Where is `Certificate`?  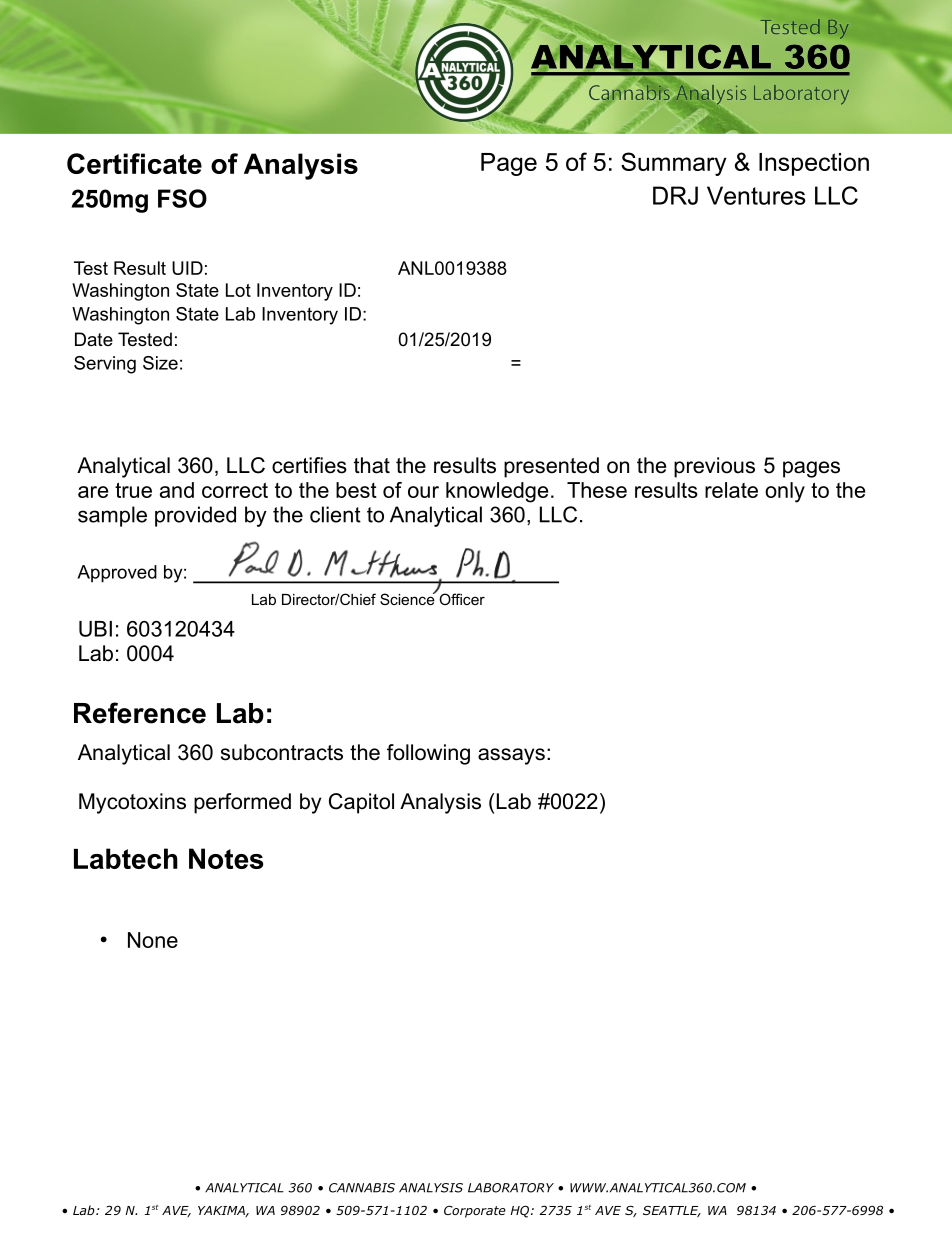
Certificate is located at coordinates (134, 163).
